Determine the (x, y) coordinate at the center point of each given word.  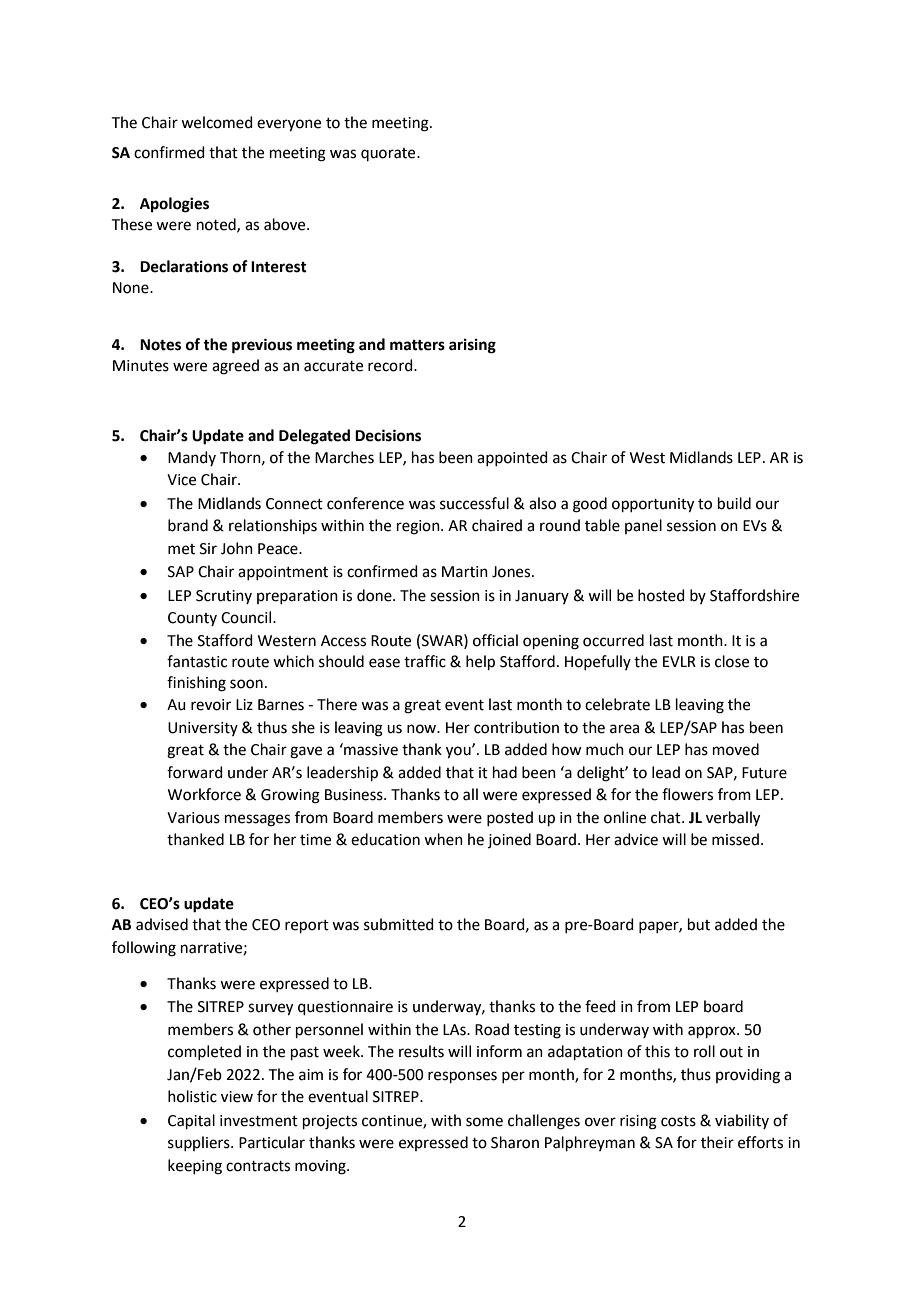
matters (417, 345)
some (484, 1122)
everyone (289, 125)
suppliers (200, 1143)
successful (474, 503)
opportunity (653, 505)
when (443, 839)
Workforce (204, 794)
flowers (687, 794)
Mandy (192, 458)
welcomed (217, 122)
